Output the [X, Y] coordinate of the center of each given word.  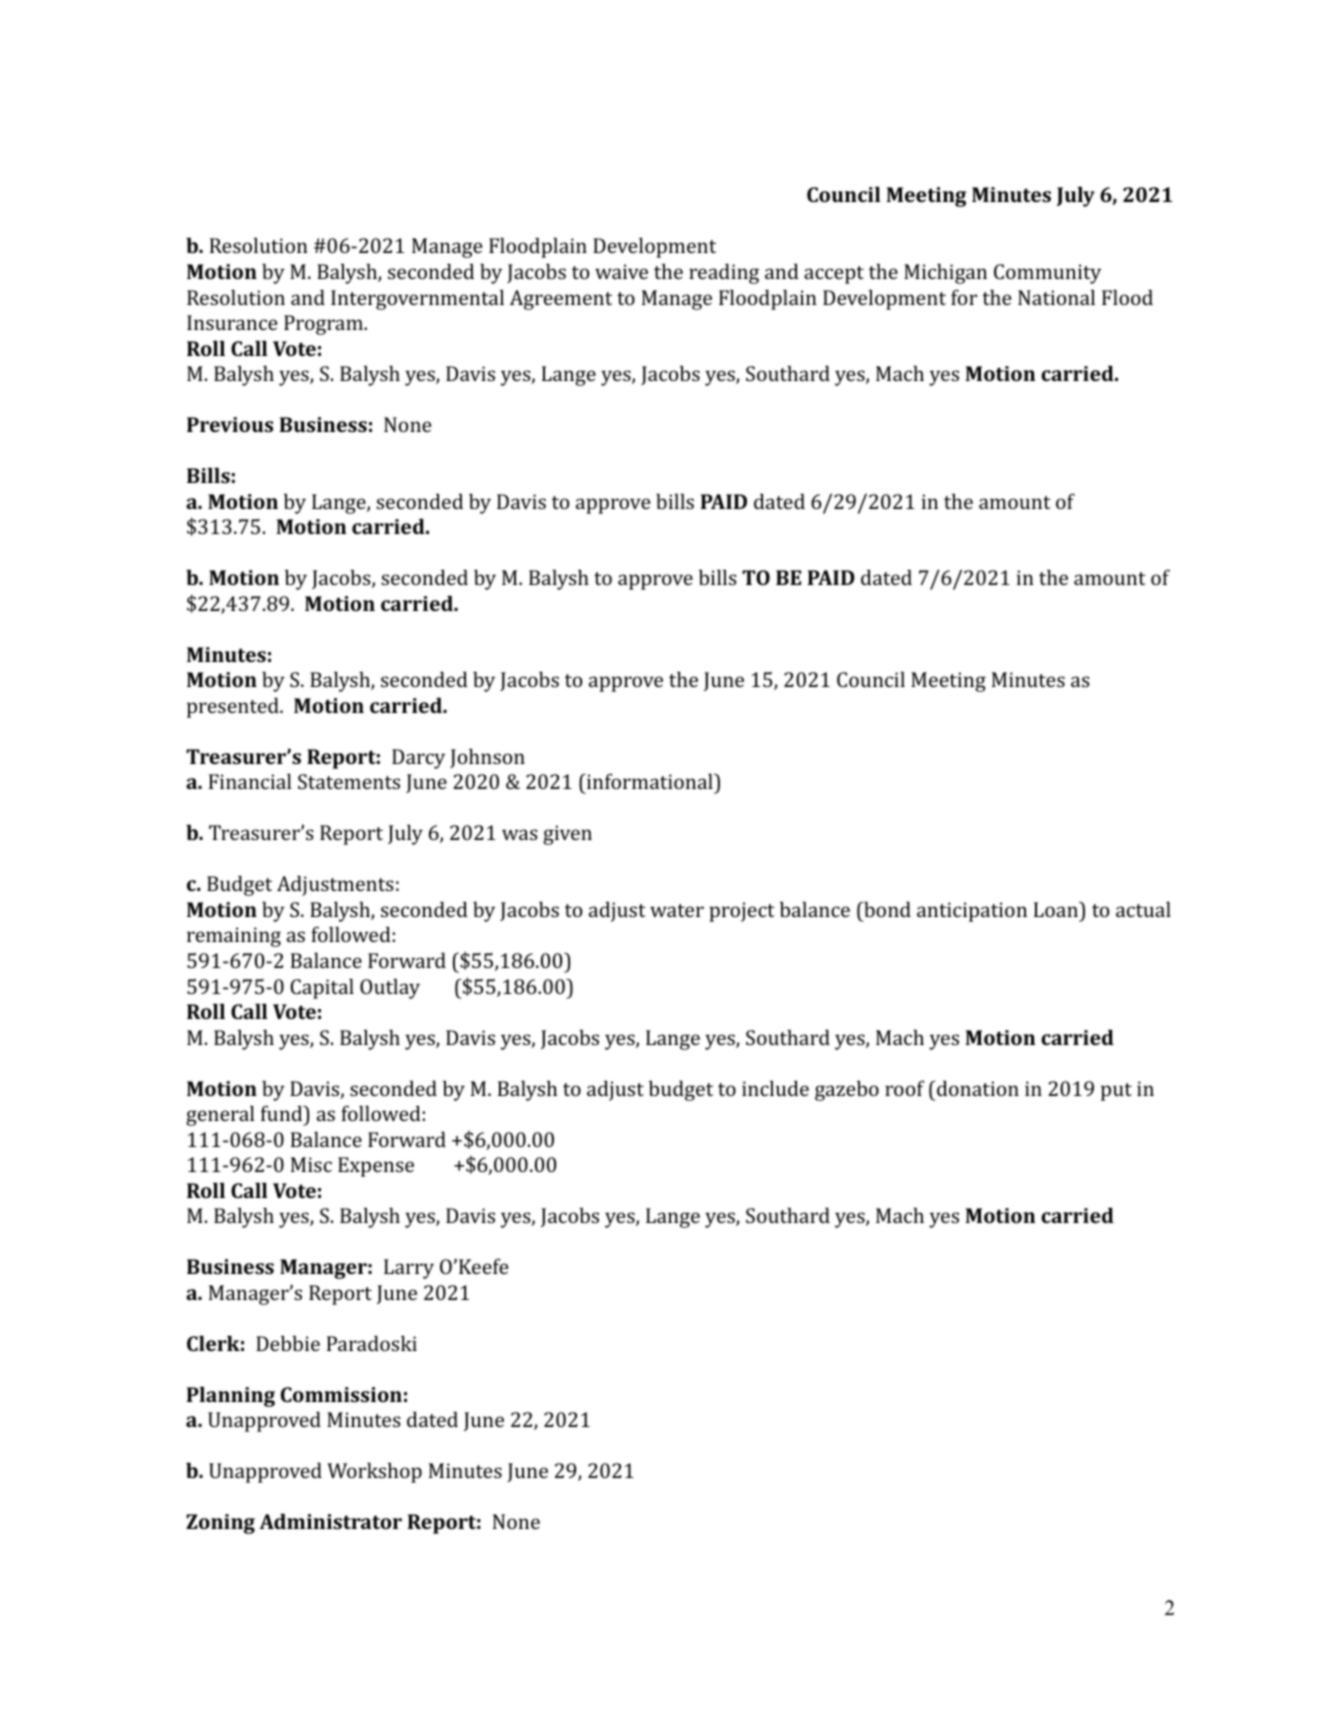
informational [650, 783]
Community [1047, 274]
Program [324, 325]
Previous [230, 424]
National [1056, 297]
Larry [409, 1269]
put [1116, 1092]
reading [724, 273]
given [567, 835]
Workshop [374, 1472]
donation [977, 1088]
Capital [322, 988]
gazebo [847, 1090]
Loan [1057, 909]
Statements [349, 781]
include [775, 1088]
